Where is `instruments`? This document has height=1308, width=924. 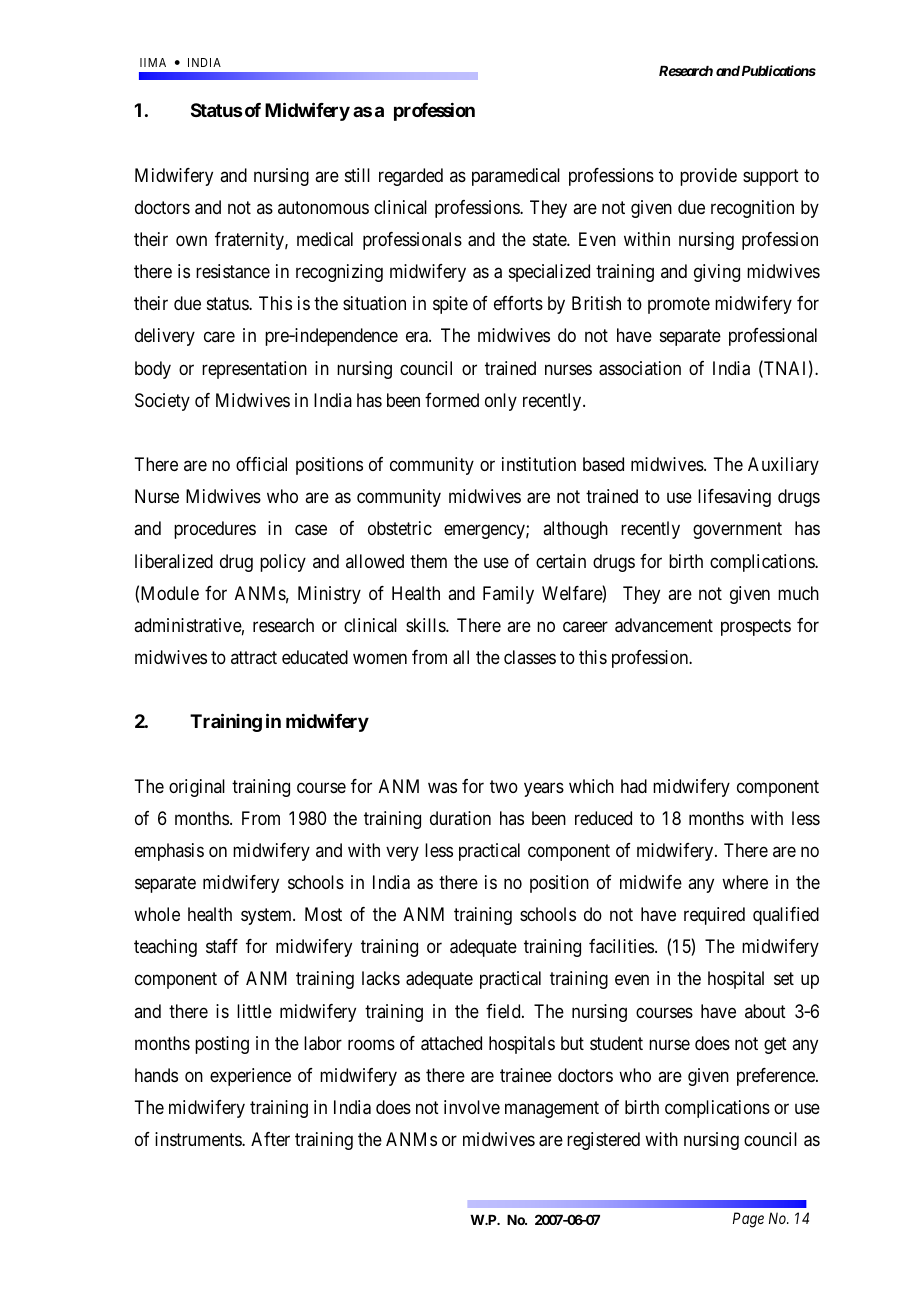 instruments is located at coordinates (199, 1139).
